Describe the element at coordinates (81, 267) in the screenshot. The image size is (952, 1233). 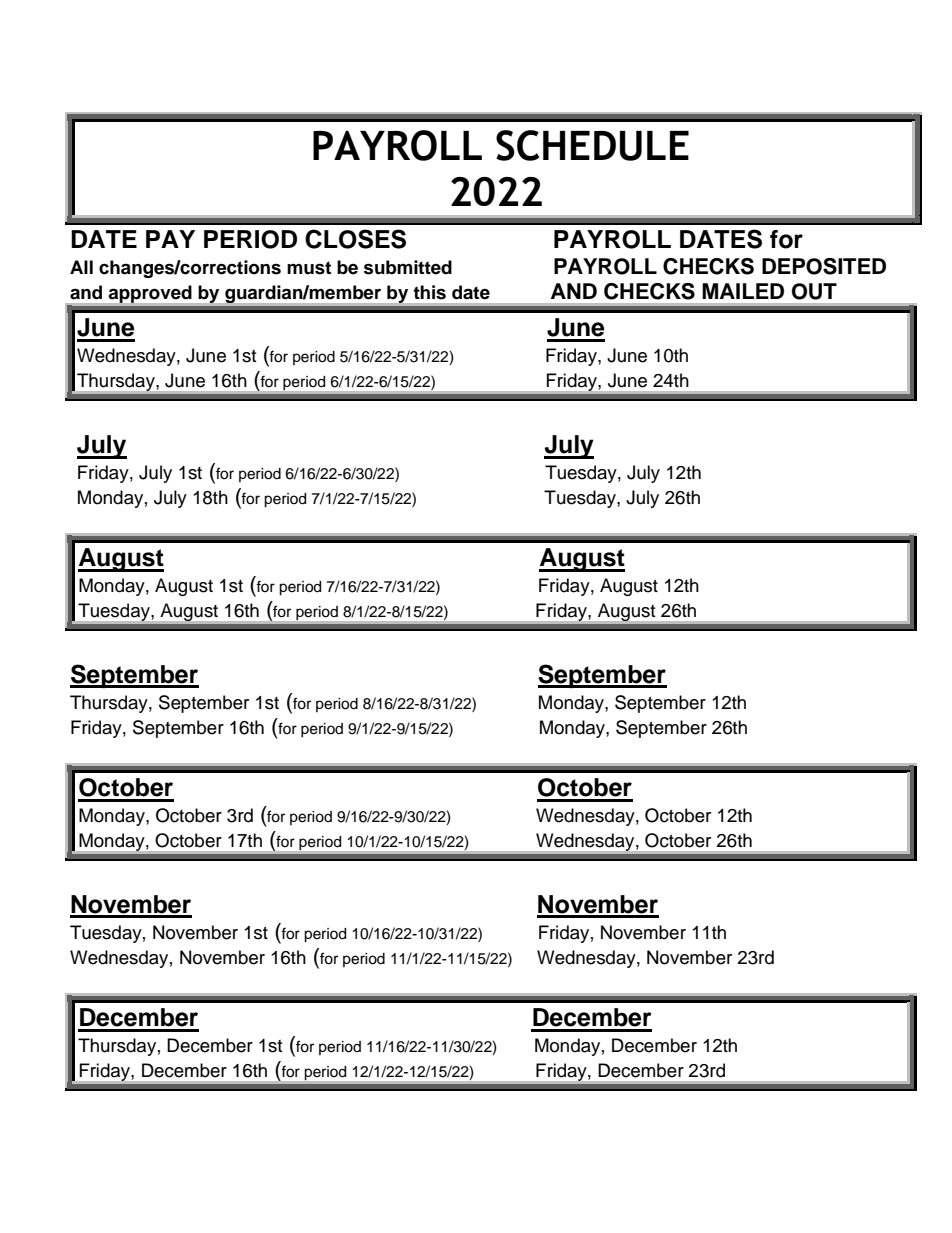
I see `All` at that location.
